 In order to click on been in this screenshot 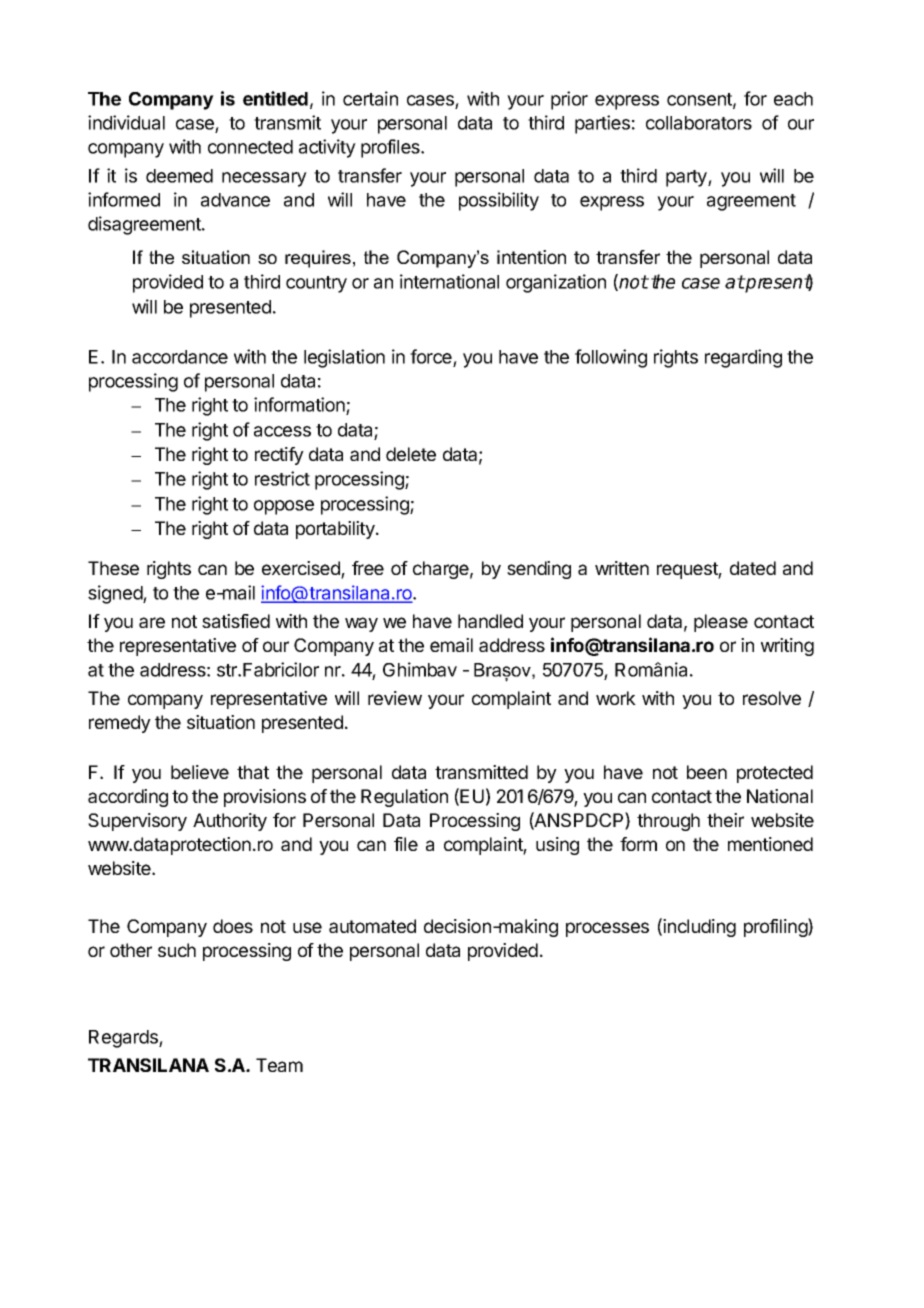, I will do `click(707, 772)`.
